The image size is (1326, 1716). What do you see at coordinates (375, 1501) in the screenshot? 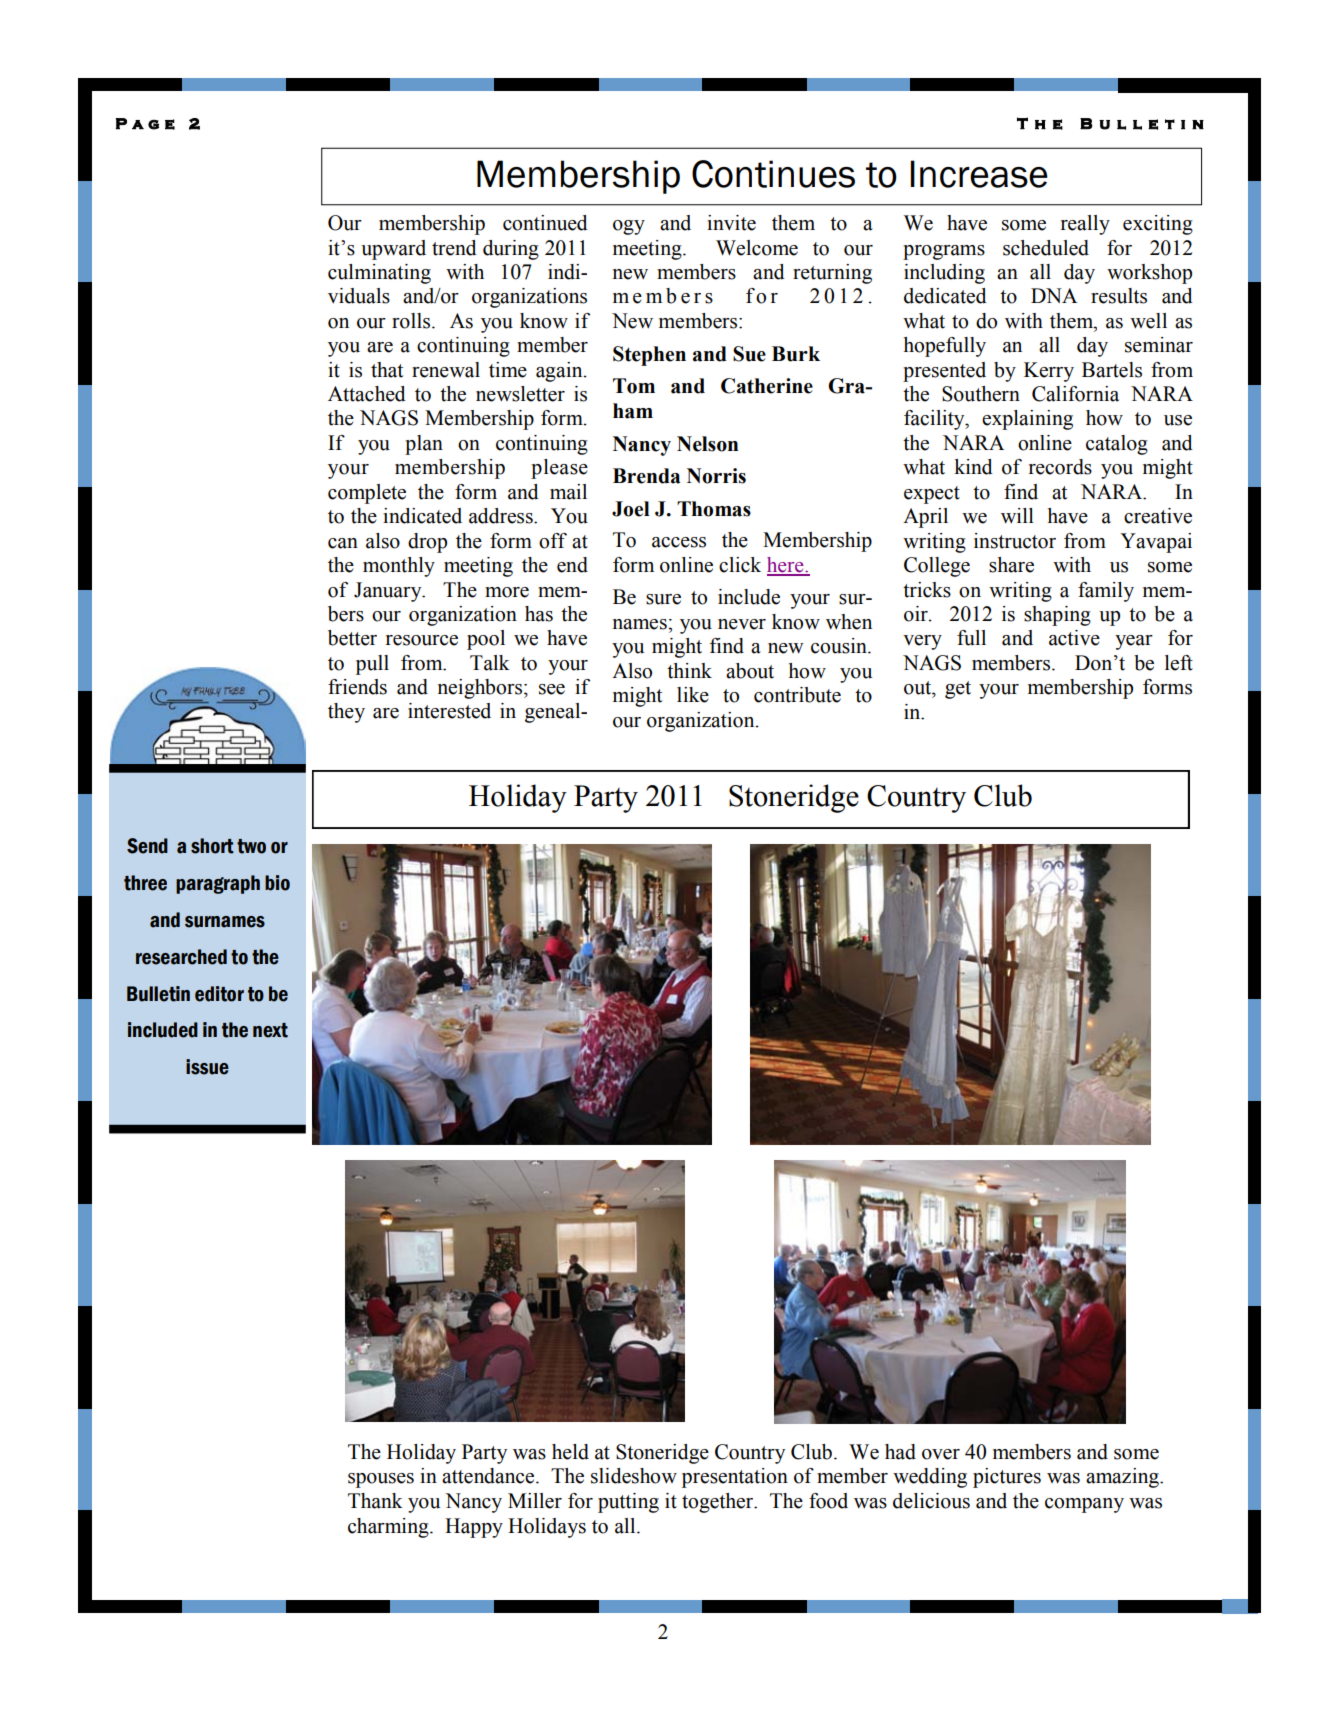
I see `Thank` at bounding box center [375, 1501].
